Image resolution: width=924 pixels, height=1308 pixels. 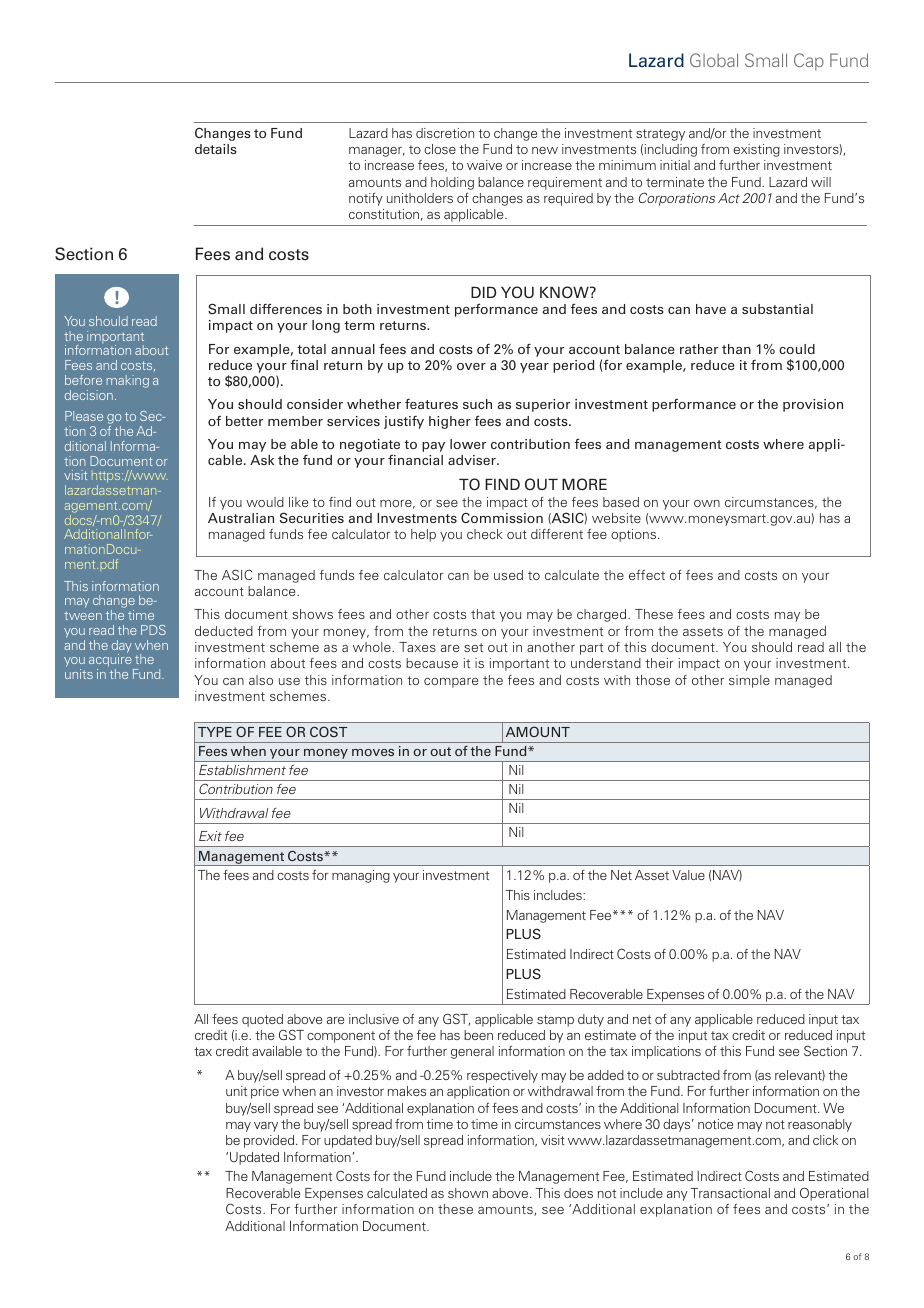 I want to click on better, so click(x=244, y=421).
